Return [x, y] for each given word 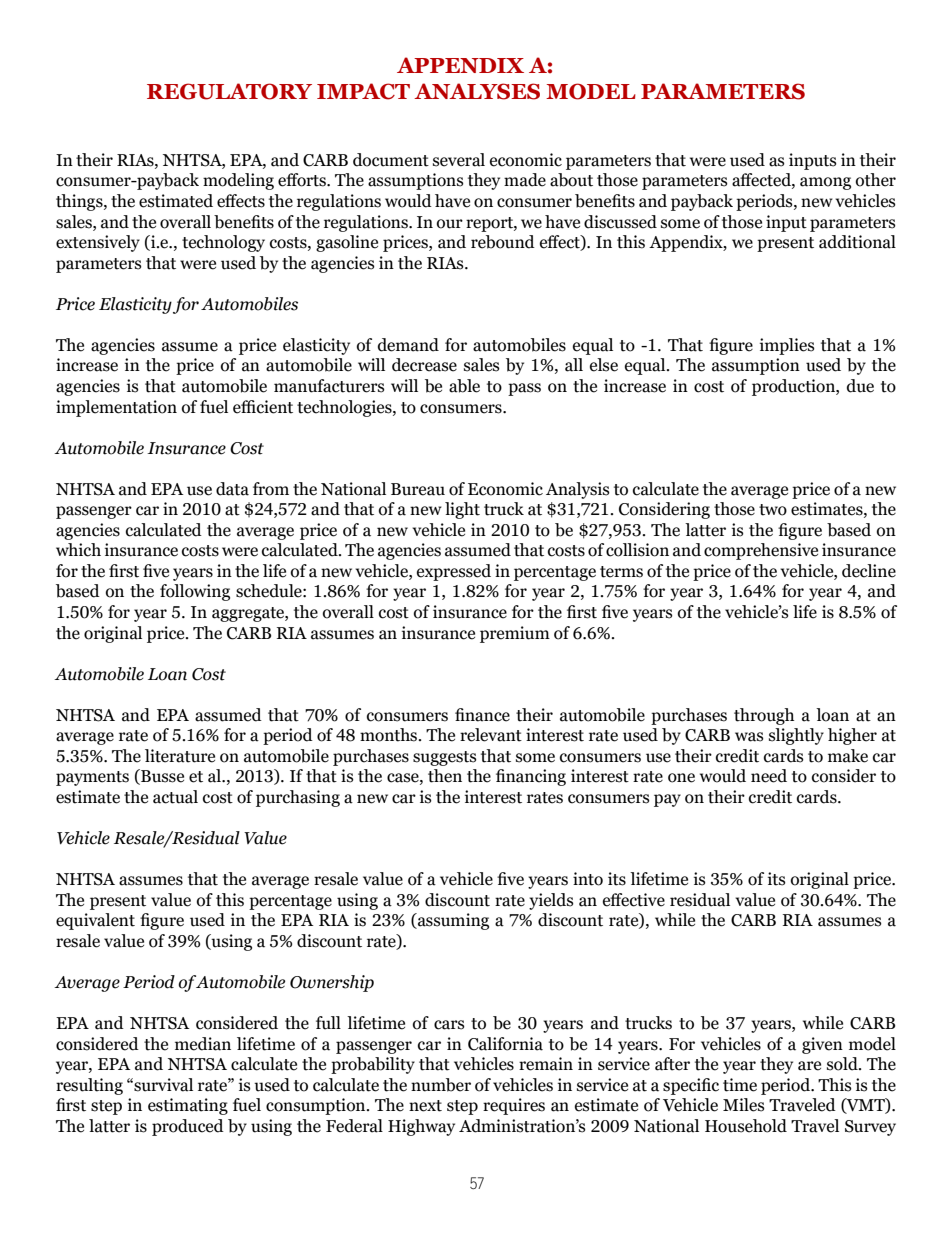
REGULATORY [229, 91]
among [825, 183]
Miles [744, 1105]
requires [514, 1106]
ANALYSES [477, 91]
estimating [188, 1106]
